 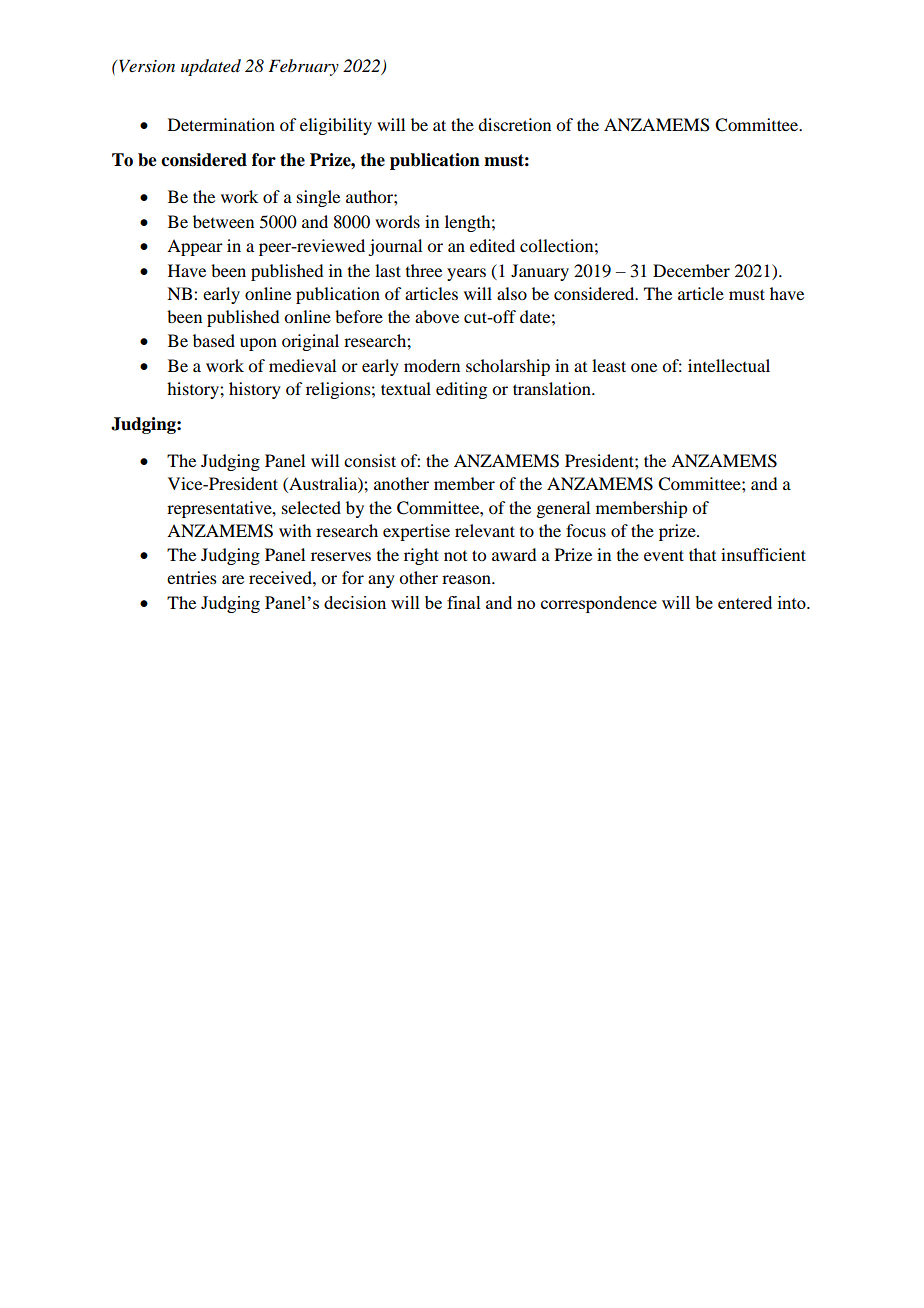 What do you see at coordinates (303, 67) in the screenshot?
I see `February` at bounding box center [303, 67].
